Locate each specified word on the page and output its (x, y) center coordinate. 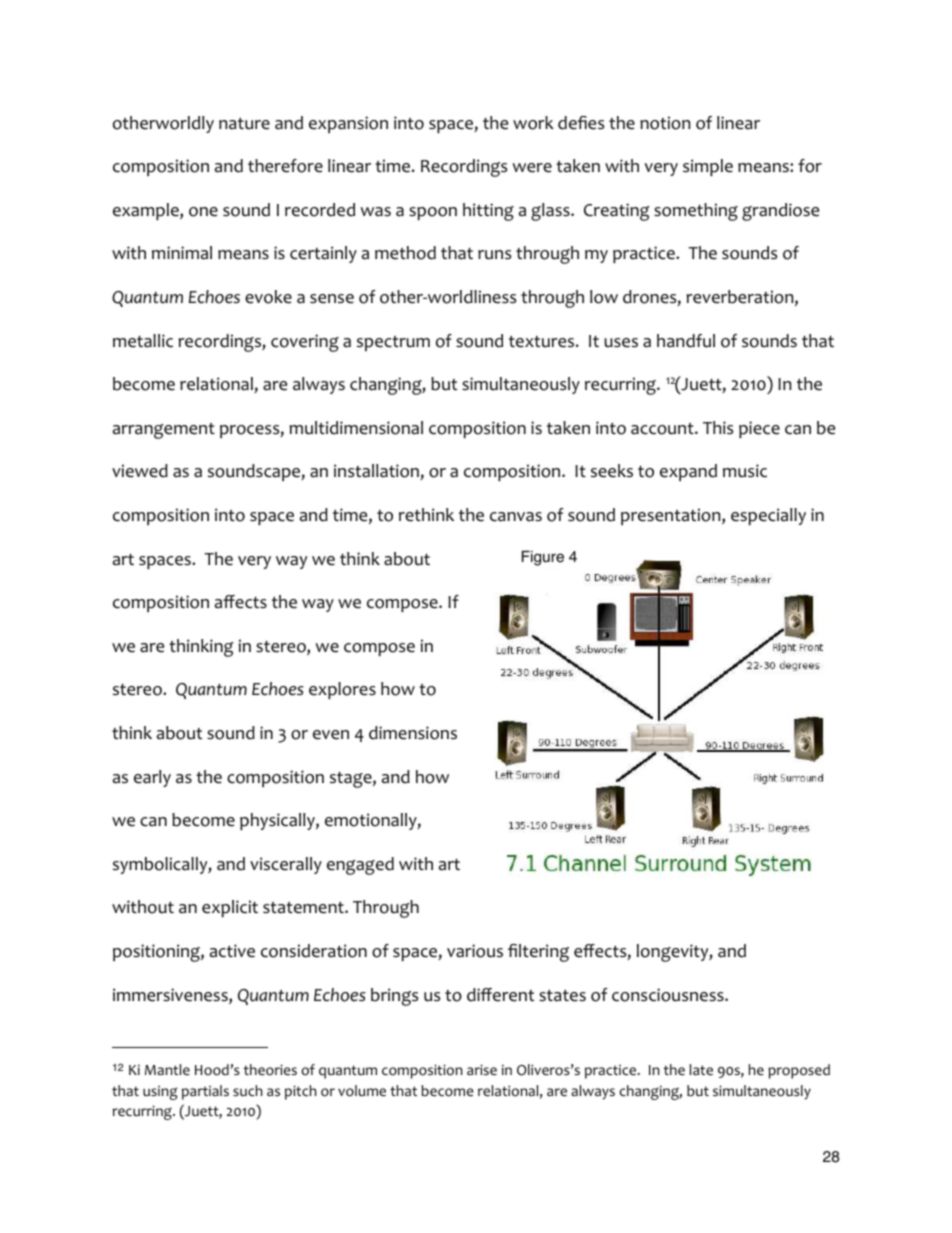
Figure (543, 558)
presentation (672, 516)
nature (244, 124)
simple (708, 167)
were (532, 168)
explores (342, 690)
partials (205, 1092)
